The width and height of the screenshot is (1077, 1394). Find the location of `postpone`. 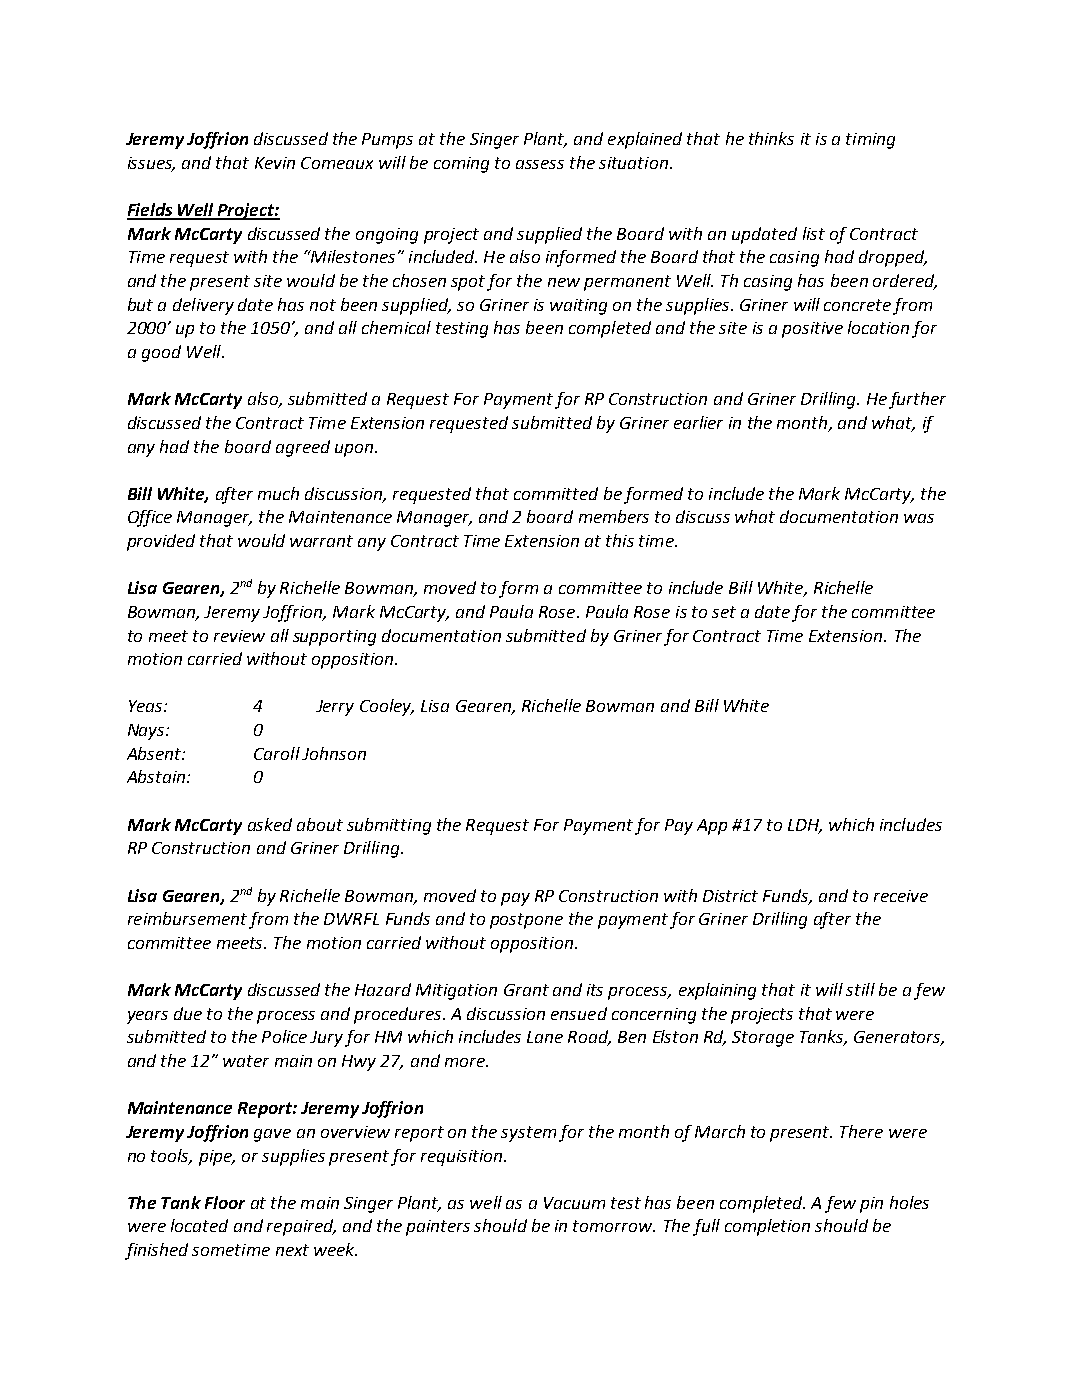

postpone is located at coordinates (526, 921).
